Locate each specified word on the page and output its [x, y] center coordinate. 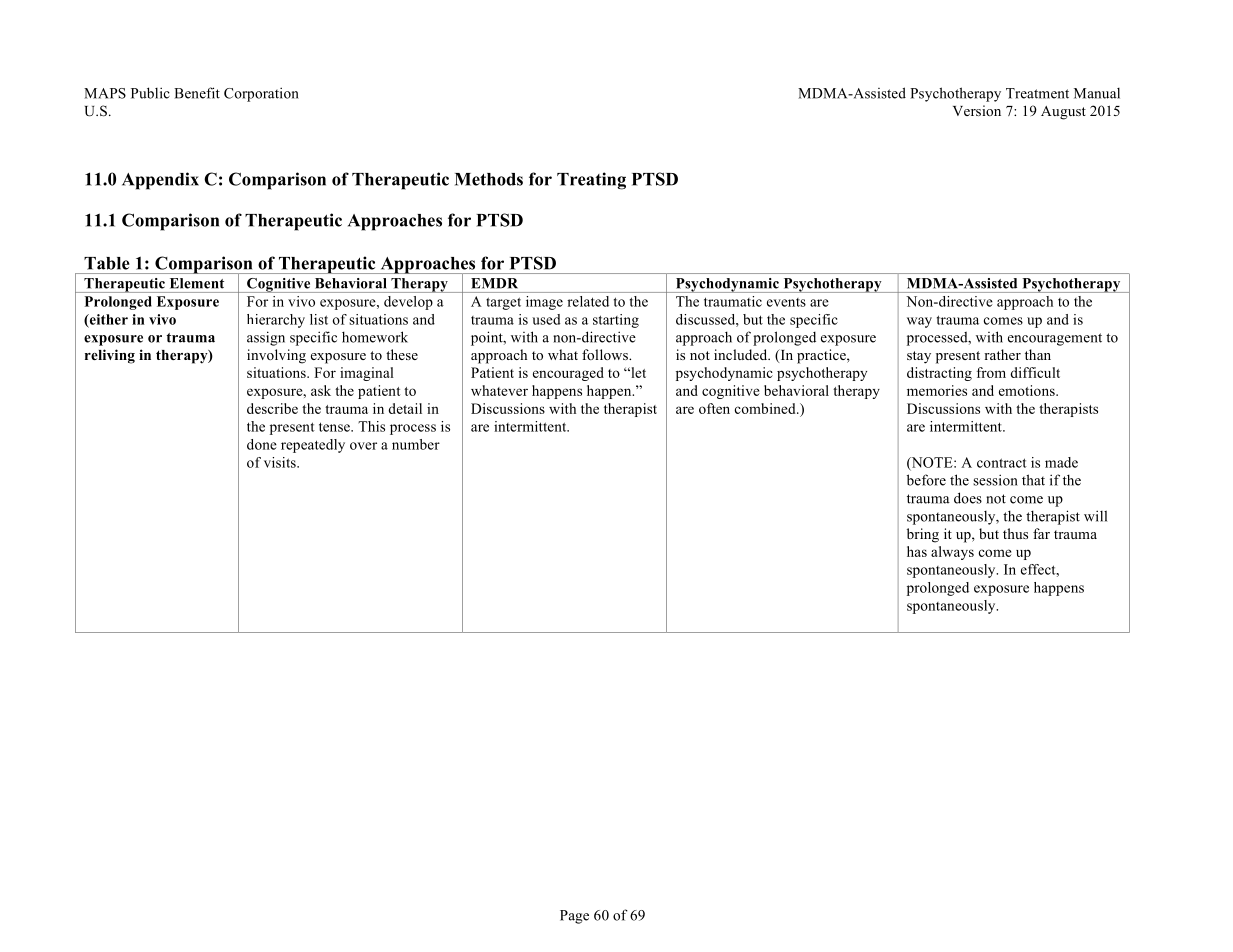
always [952, 553]
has [917, 551]
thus [1015, 533]
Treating [591, 181]
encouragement [1055, 339]
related [588, 301]
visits [281, 462]
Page [574, 917]
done [262, 444]
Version [977, 110]
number [416, 444]
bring [923, 535]
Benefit [197, 93]
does [968, 498]
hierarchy [276, 321]
